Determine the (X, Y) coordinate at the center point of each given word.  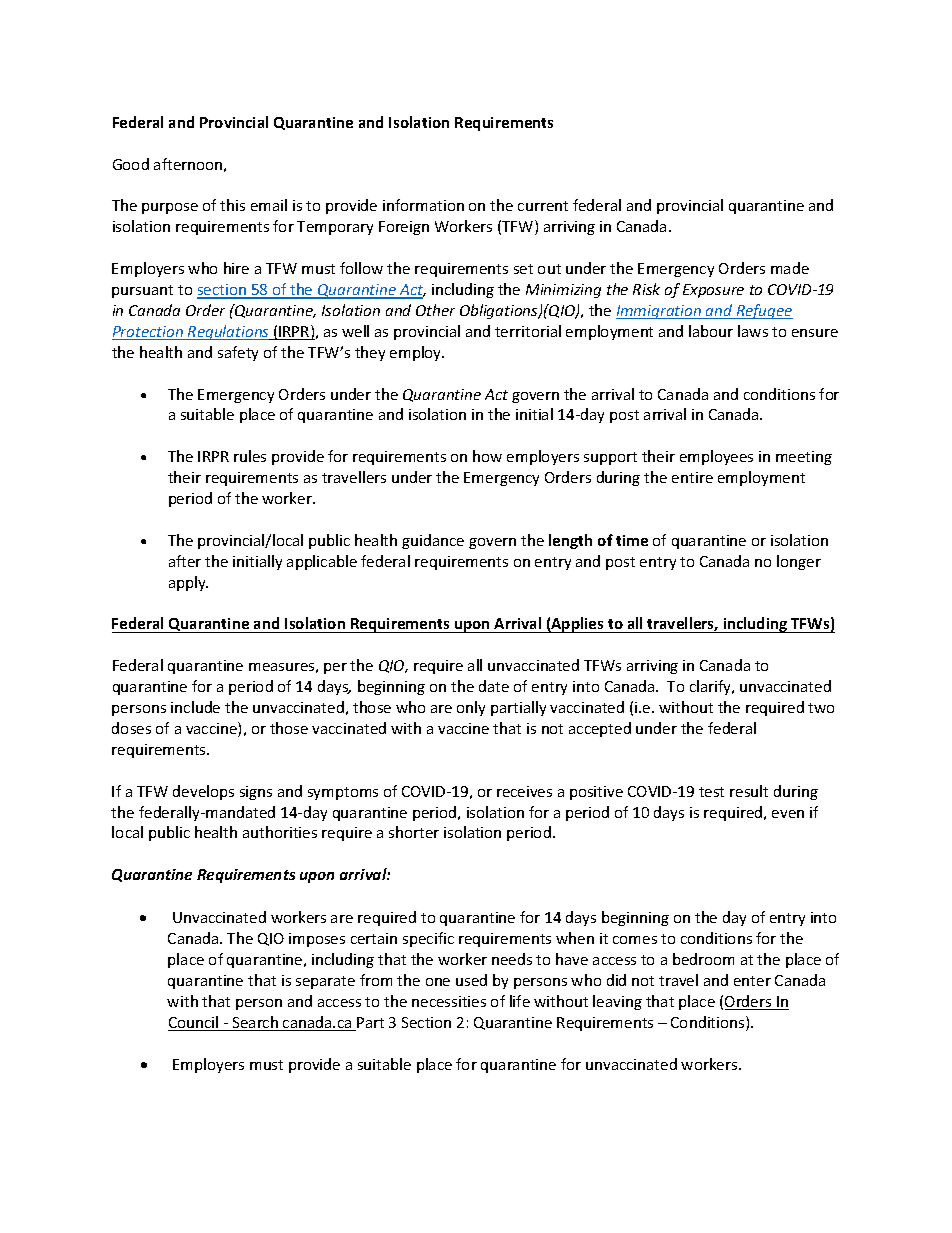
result (749, 791)
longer (799, 562)
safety (238, 353)
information (423, 205)
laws (753, 331)
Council (194, 1023)
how (487, 456)
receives (524, 791)
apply (188, 583)
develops (203, 792)
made (790, 268)
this (232, 205)
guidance (433, 541)
